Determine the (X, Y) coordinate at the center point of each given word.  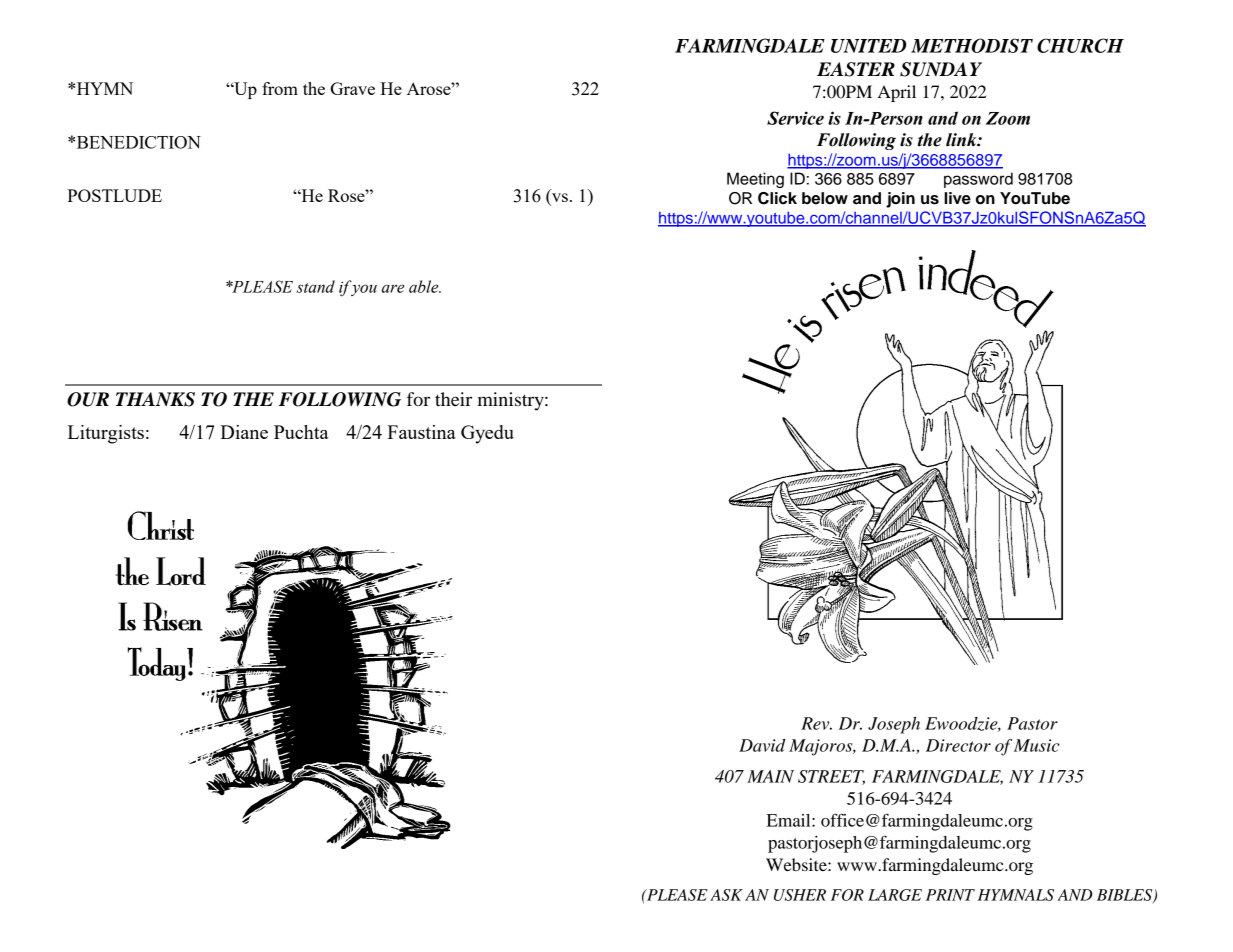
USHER (800, 895)
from (280, 88)
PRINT (950, 895)
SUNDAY (941, 69)
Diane (244, 432)
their (453, 399)
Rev (816, 723)
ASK (726, 895)
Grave (353, 88)
